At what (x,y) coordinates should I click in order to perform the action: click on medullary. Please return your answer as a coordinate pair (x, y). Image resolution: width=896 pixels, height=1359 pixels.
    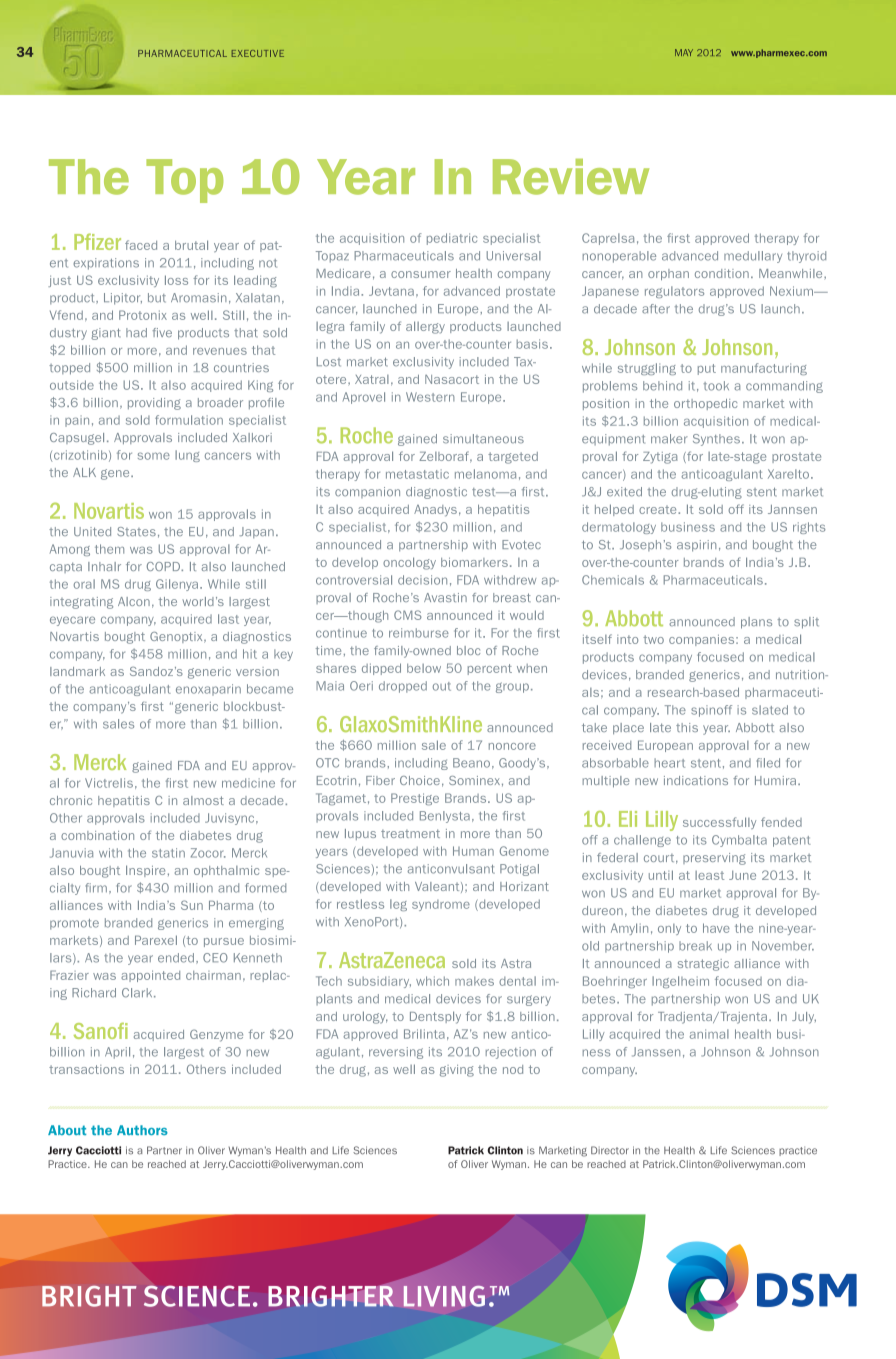
    Looking at the image, I should click on (753, 257).
